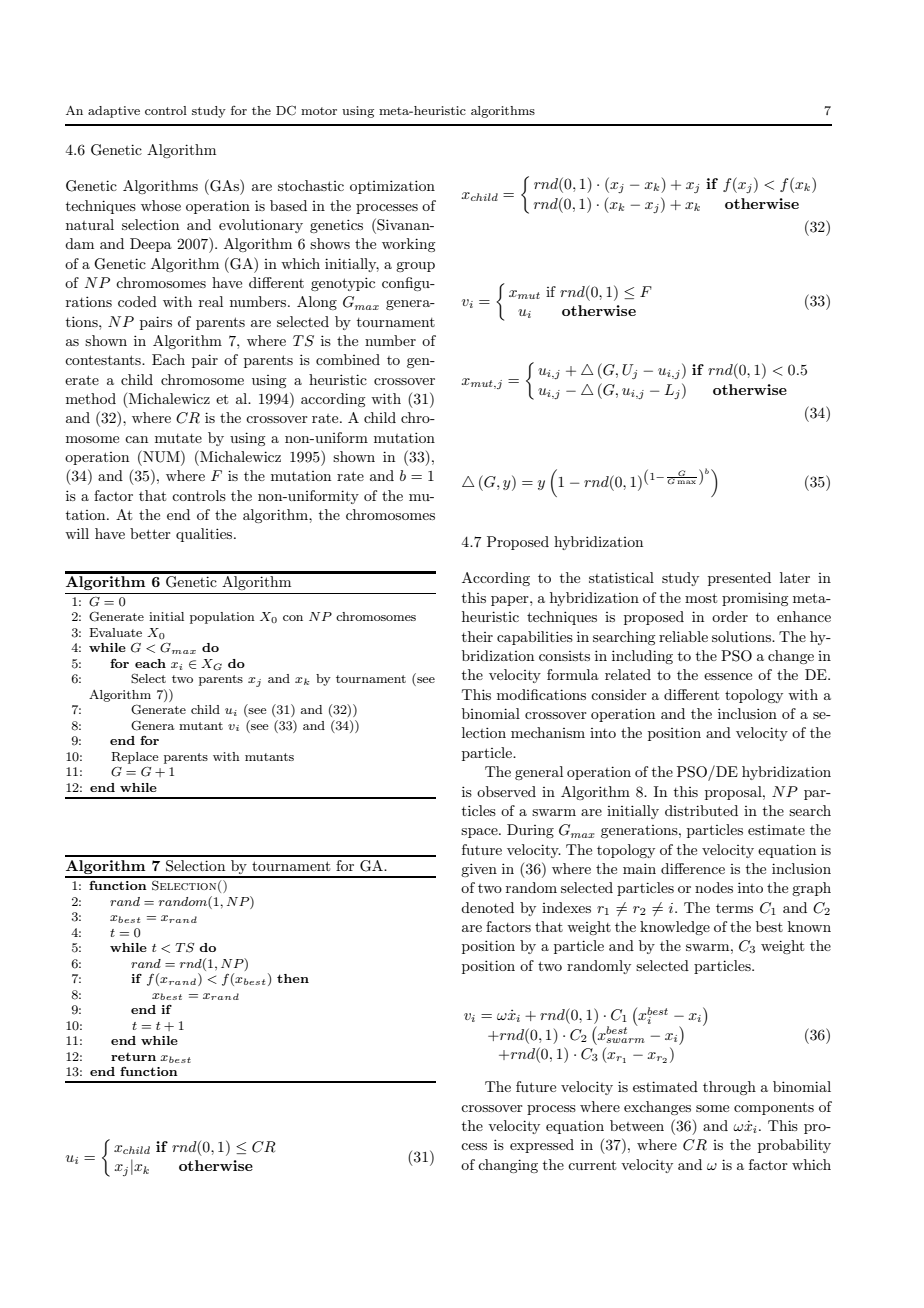 The width and height of the screenshot is (924, 1308). Describe the element at coordinates (508, 1166) in the screenshot. I see `changing` at that location.
